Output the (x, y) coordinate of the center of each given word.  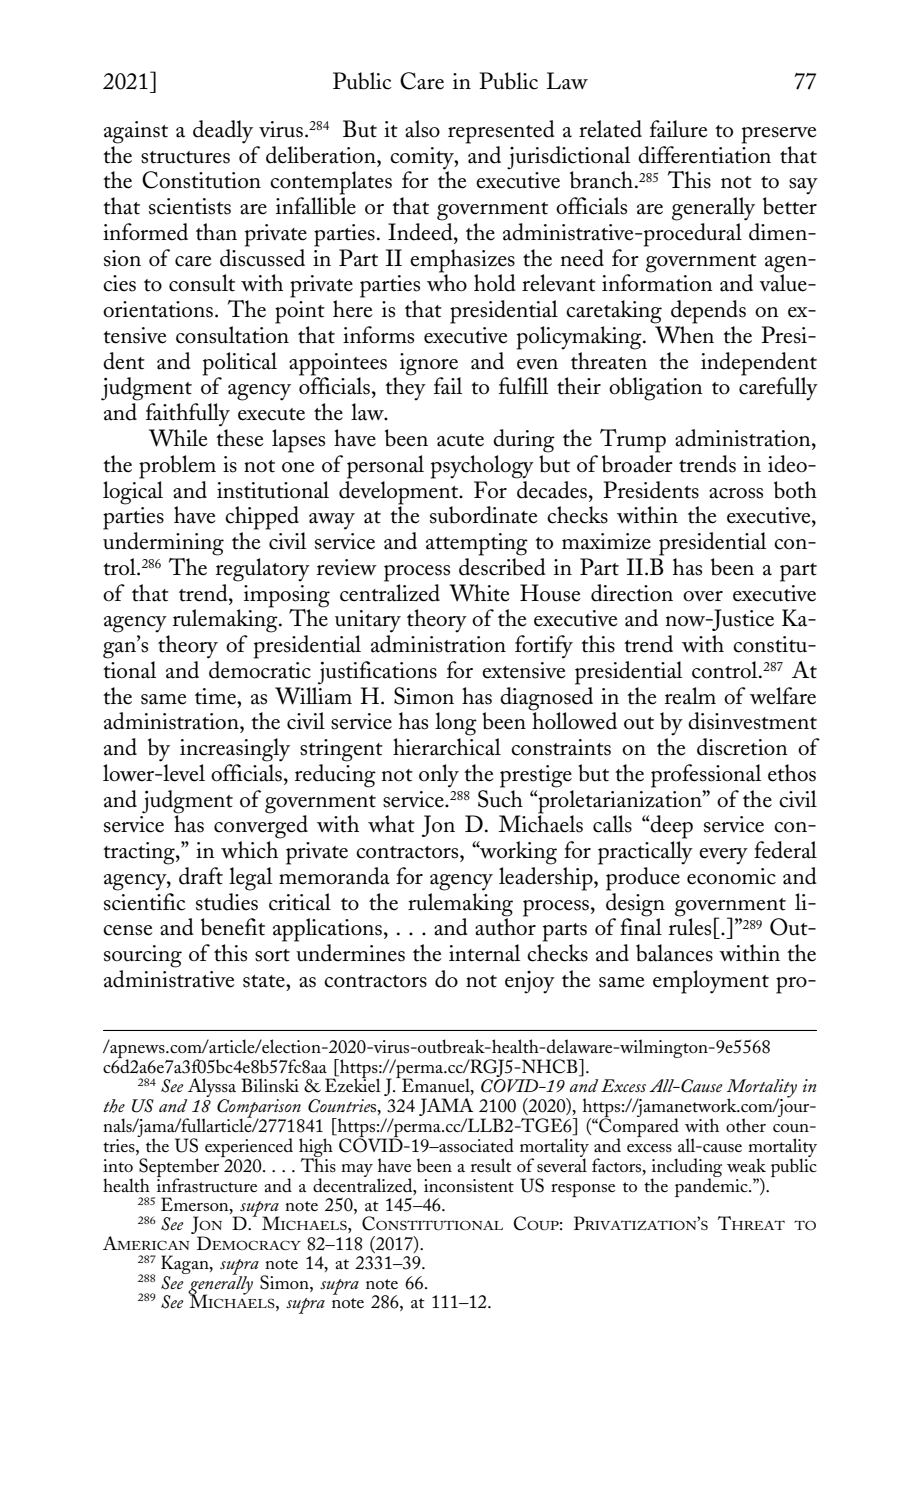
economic (731, 876)
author (505, 926)
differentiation (704, 153)
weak (746, 1165)
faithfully (188, 415)
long (456, 724)
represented (501, 132)
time (216, 696)
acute (460, 440)
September (180, 1168)
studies (227, 902)
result (491, 1165)
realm (690, 696)
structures (185, 157)
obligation (656, 389)
